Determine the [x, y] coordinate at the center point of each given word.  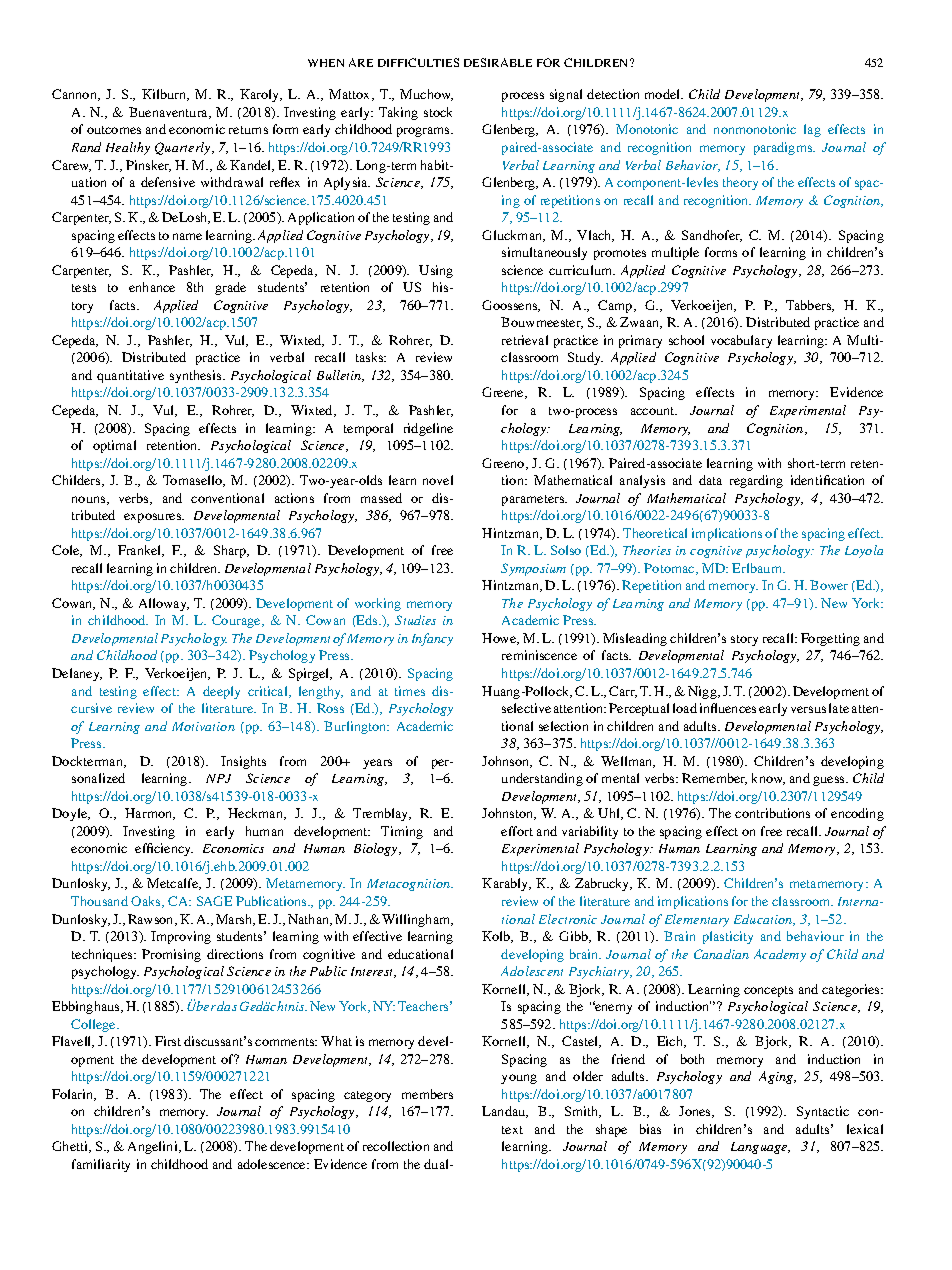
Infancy [432, 639]
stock [438, 112]
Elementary [697, 920]
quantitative [130, 376]
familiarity [101, 1165]
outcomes [114, 130]
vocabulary [741, 341]
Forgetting [830, 639]
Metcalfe [174, 884]
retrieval [525, 340]
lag [812, 130]
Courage [237, 621]
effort [517, 831]
